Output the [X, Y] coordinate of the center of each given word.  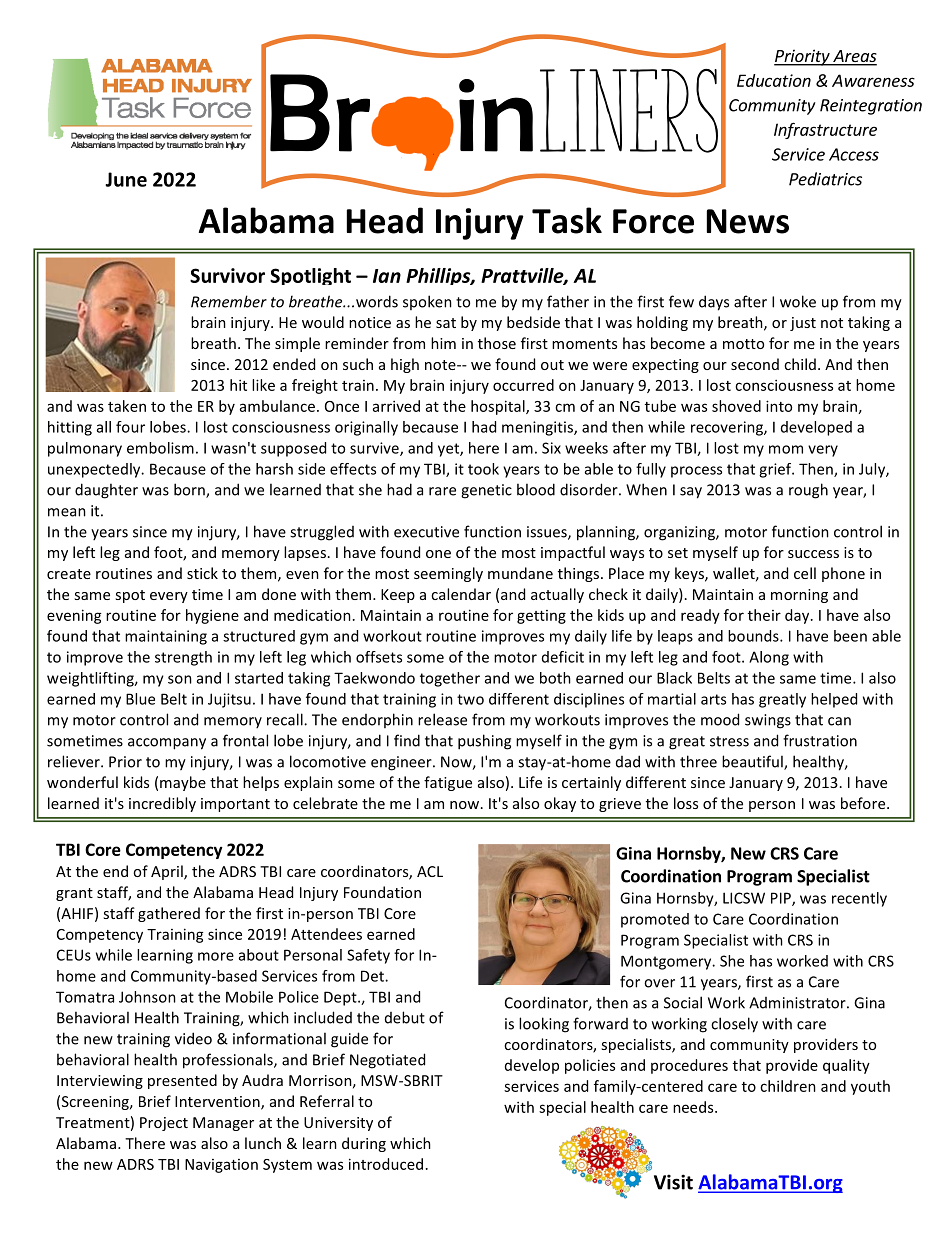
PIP [782, 899]
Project [164, 1124]
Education [774, 80]
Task [567, 220]
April [168, 872]
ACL [430, 871]
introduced [386, 1164]
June [126, 179]
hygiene [212, 616]
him [443, 343]
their [764, 615]
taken [127, 406]
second [755, 364]
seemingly [448, 574]
